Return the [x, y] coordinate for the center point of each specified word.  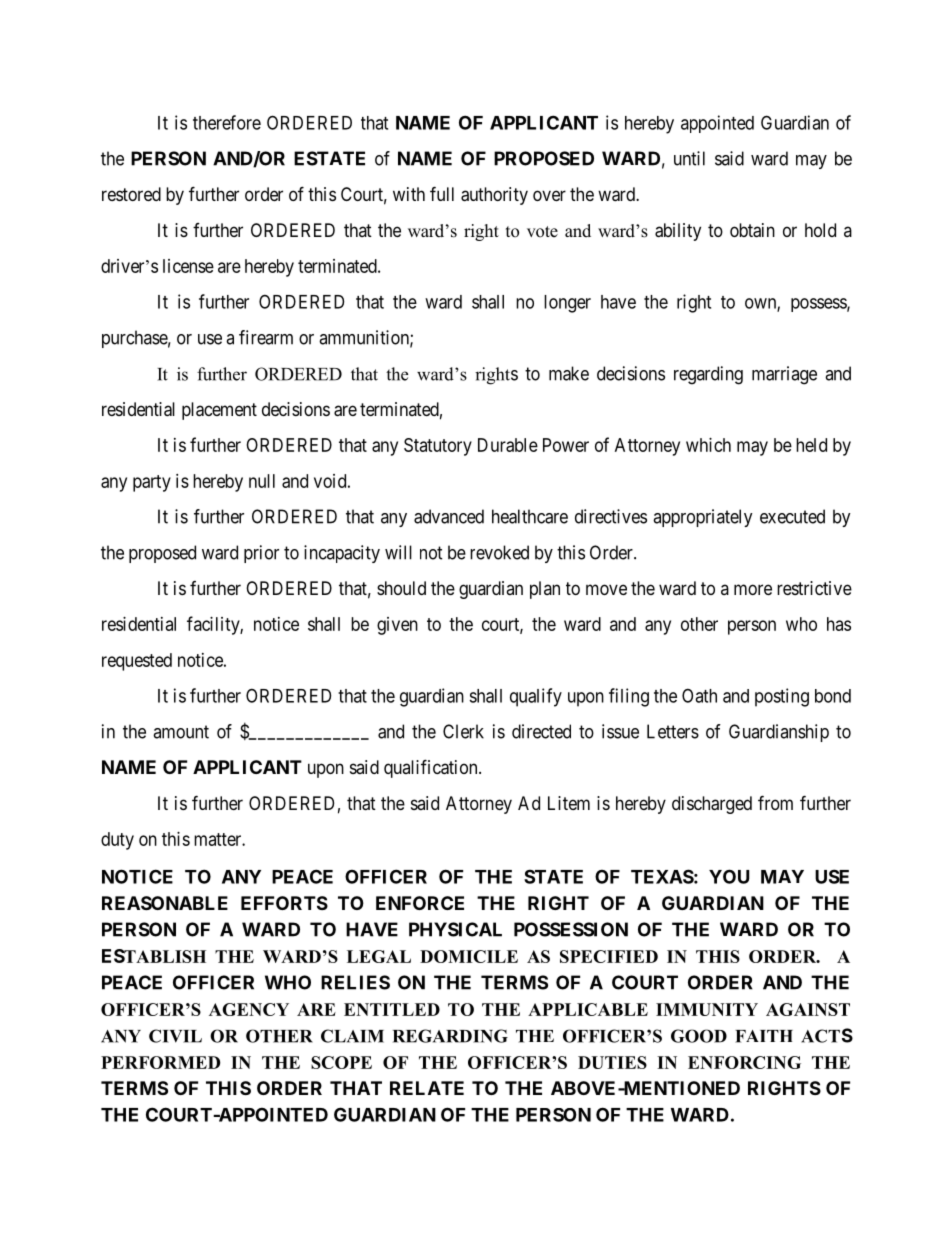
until [689, 158]
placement [219, 411]
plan [545, 590]
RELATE [427, 1088]
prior [261, 554]
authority [494, 196]
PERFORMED [160, 1062]
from [775, 802]
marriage [784, 375]
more [753, 589]
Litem [569, 803]
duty [117, 841]
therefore [227, 122]
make [569, 373]
